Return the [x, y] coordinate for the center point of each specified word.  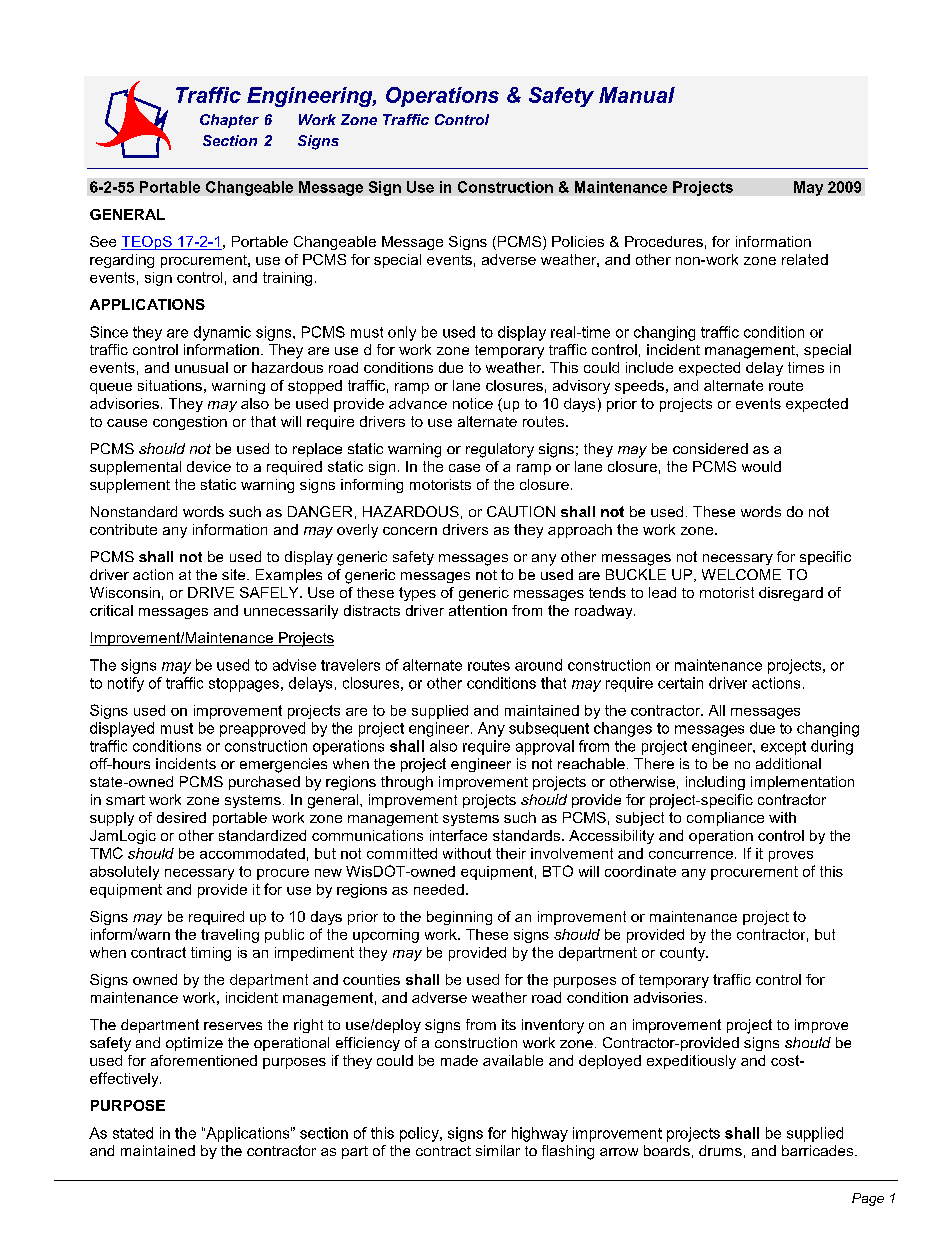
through [407, 783]
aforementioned [204, 1060]
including [715, 783]
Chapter [229, 121]
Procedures [664, 241]
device [209, 466]
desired [181, 817]
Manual [637, 95]
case [464, 468]
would [761, 466]
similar [498, 1150]
